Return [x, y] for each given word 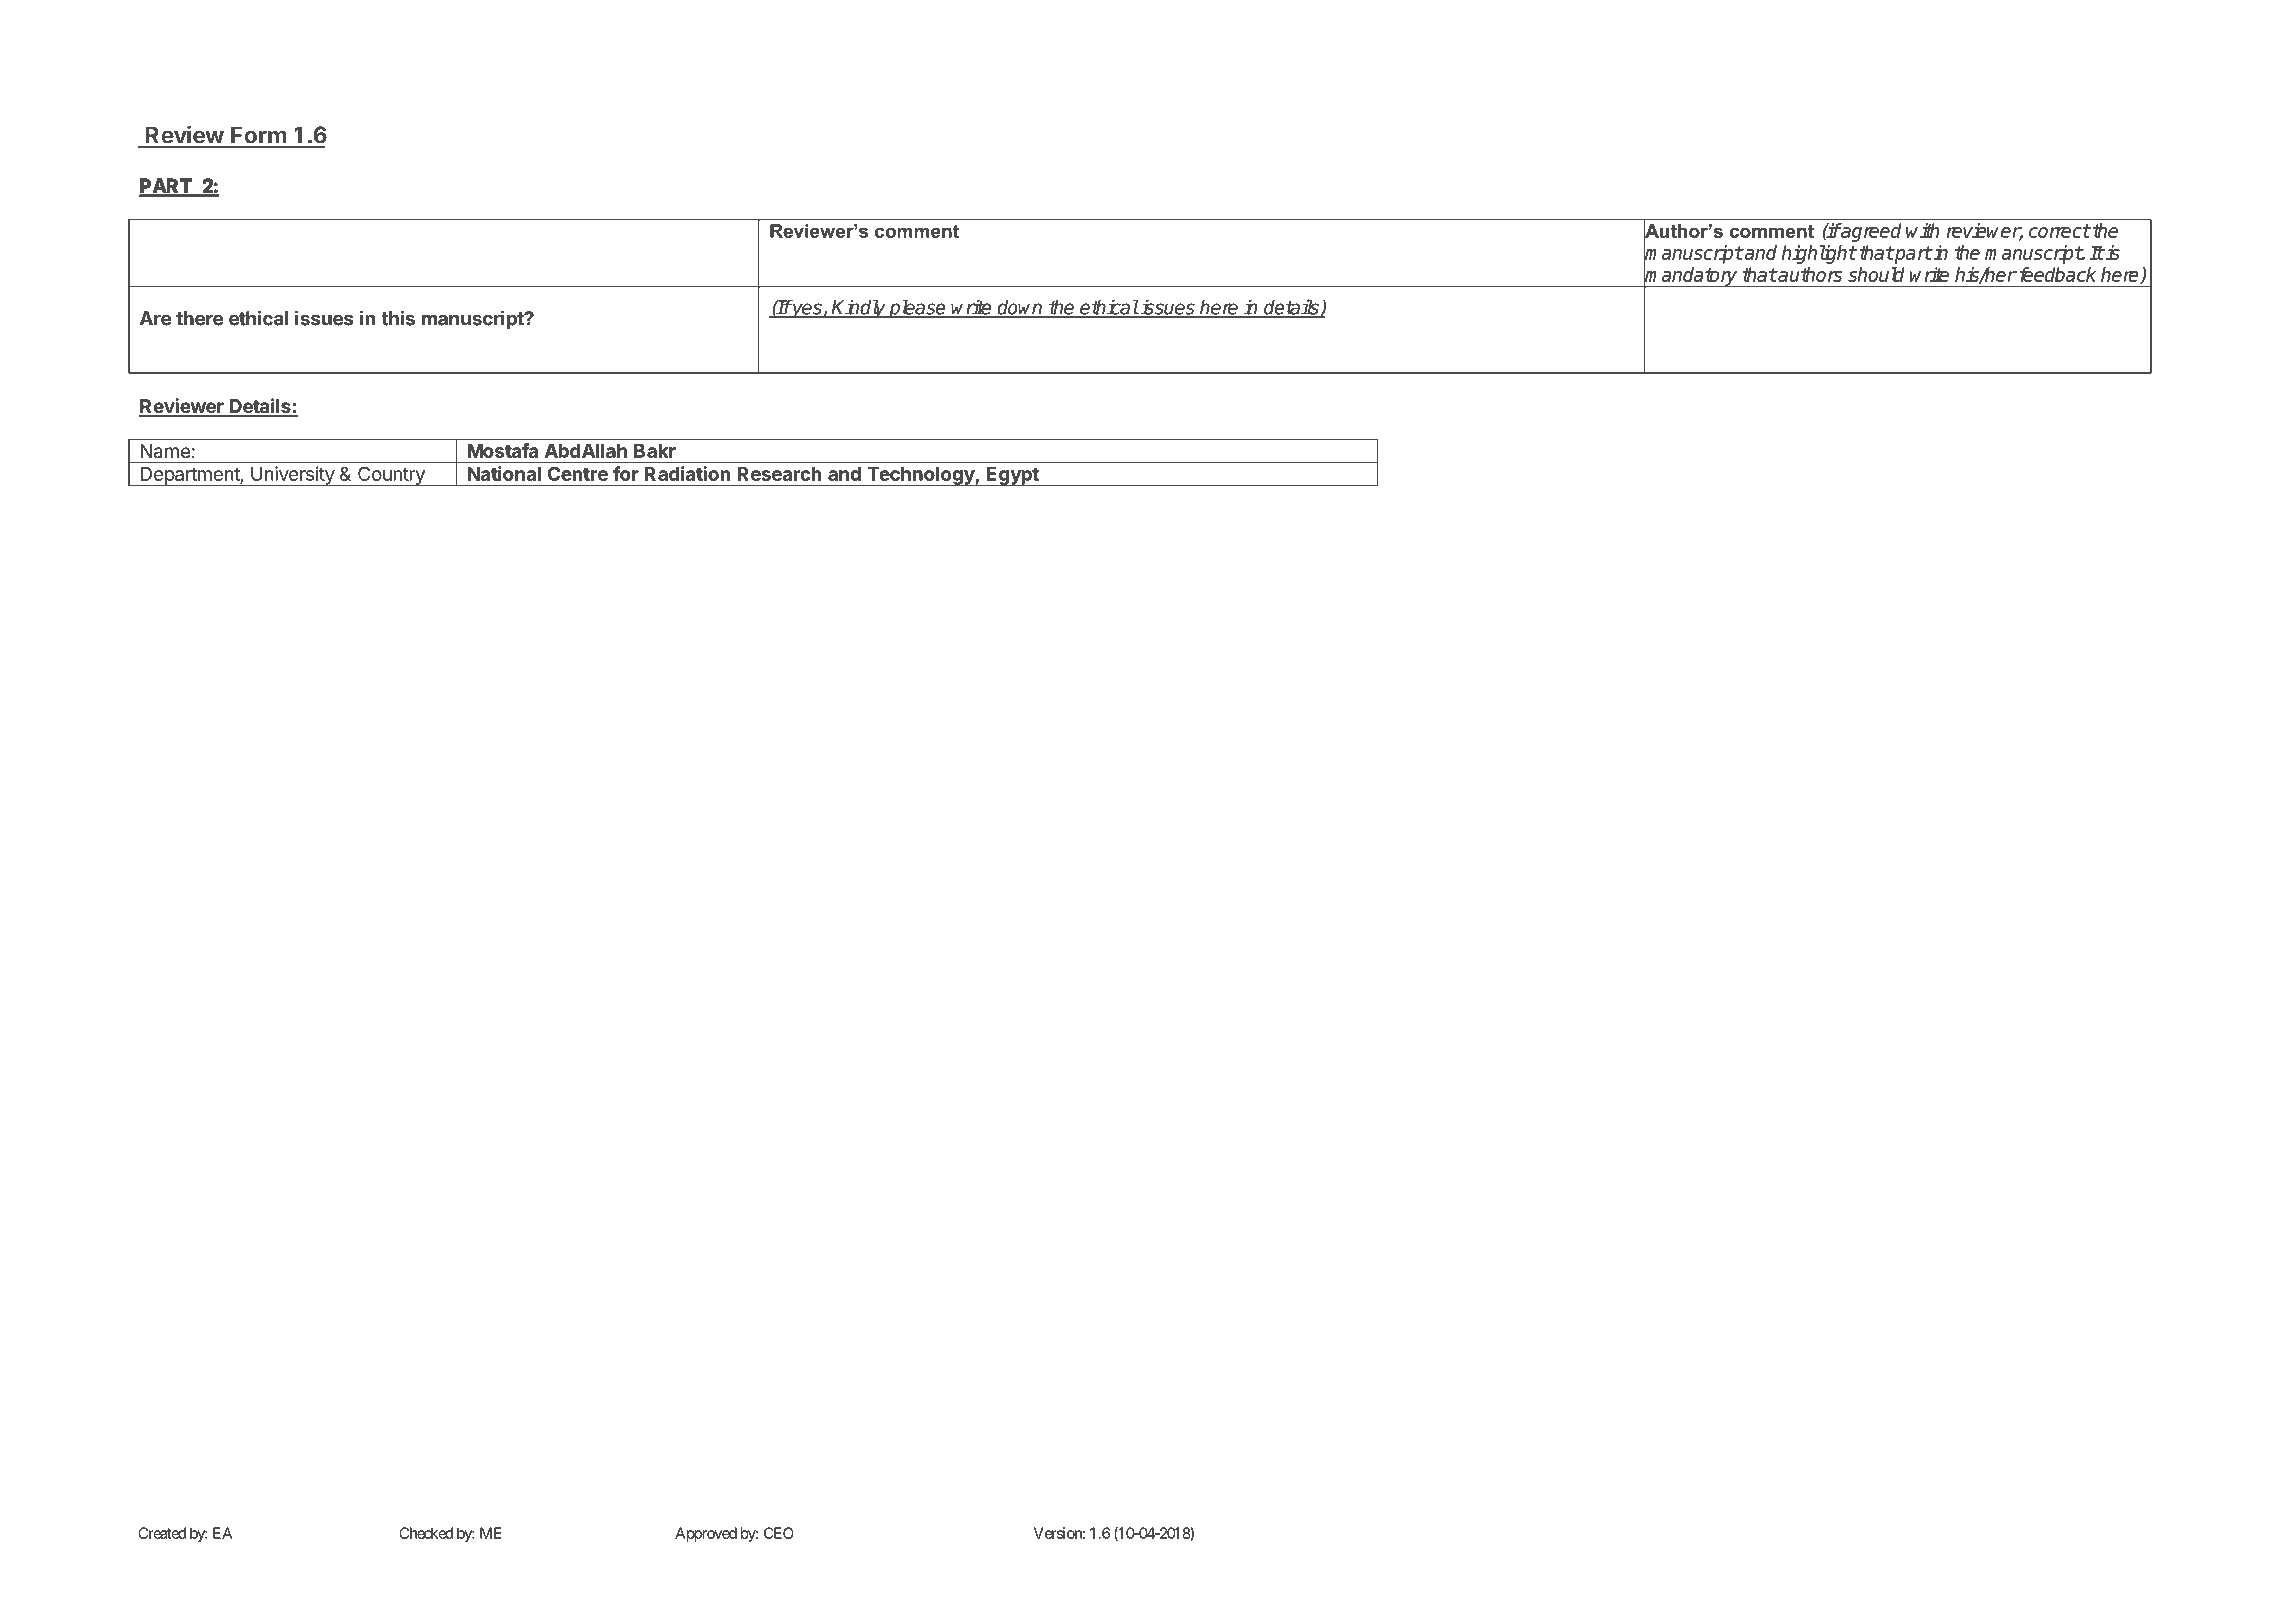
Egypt [1013, 476]
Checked [426, 1533]
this [398, 318]
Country [391, 476]
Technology [920, 476]
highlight [1819, 254]
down [1020, 308]
